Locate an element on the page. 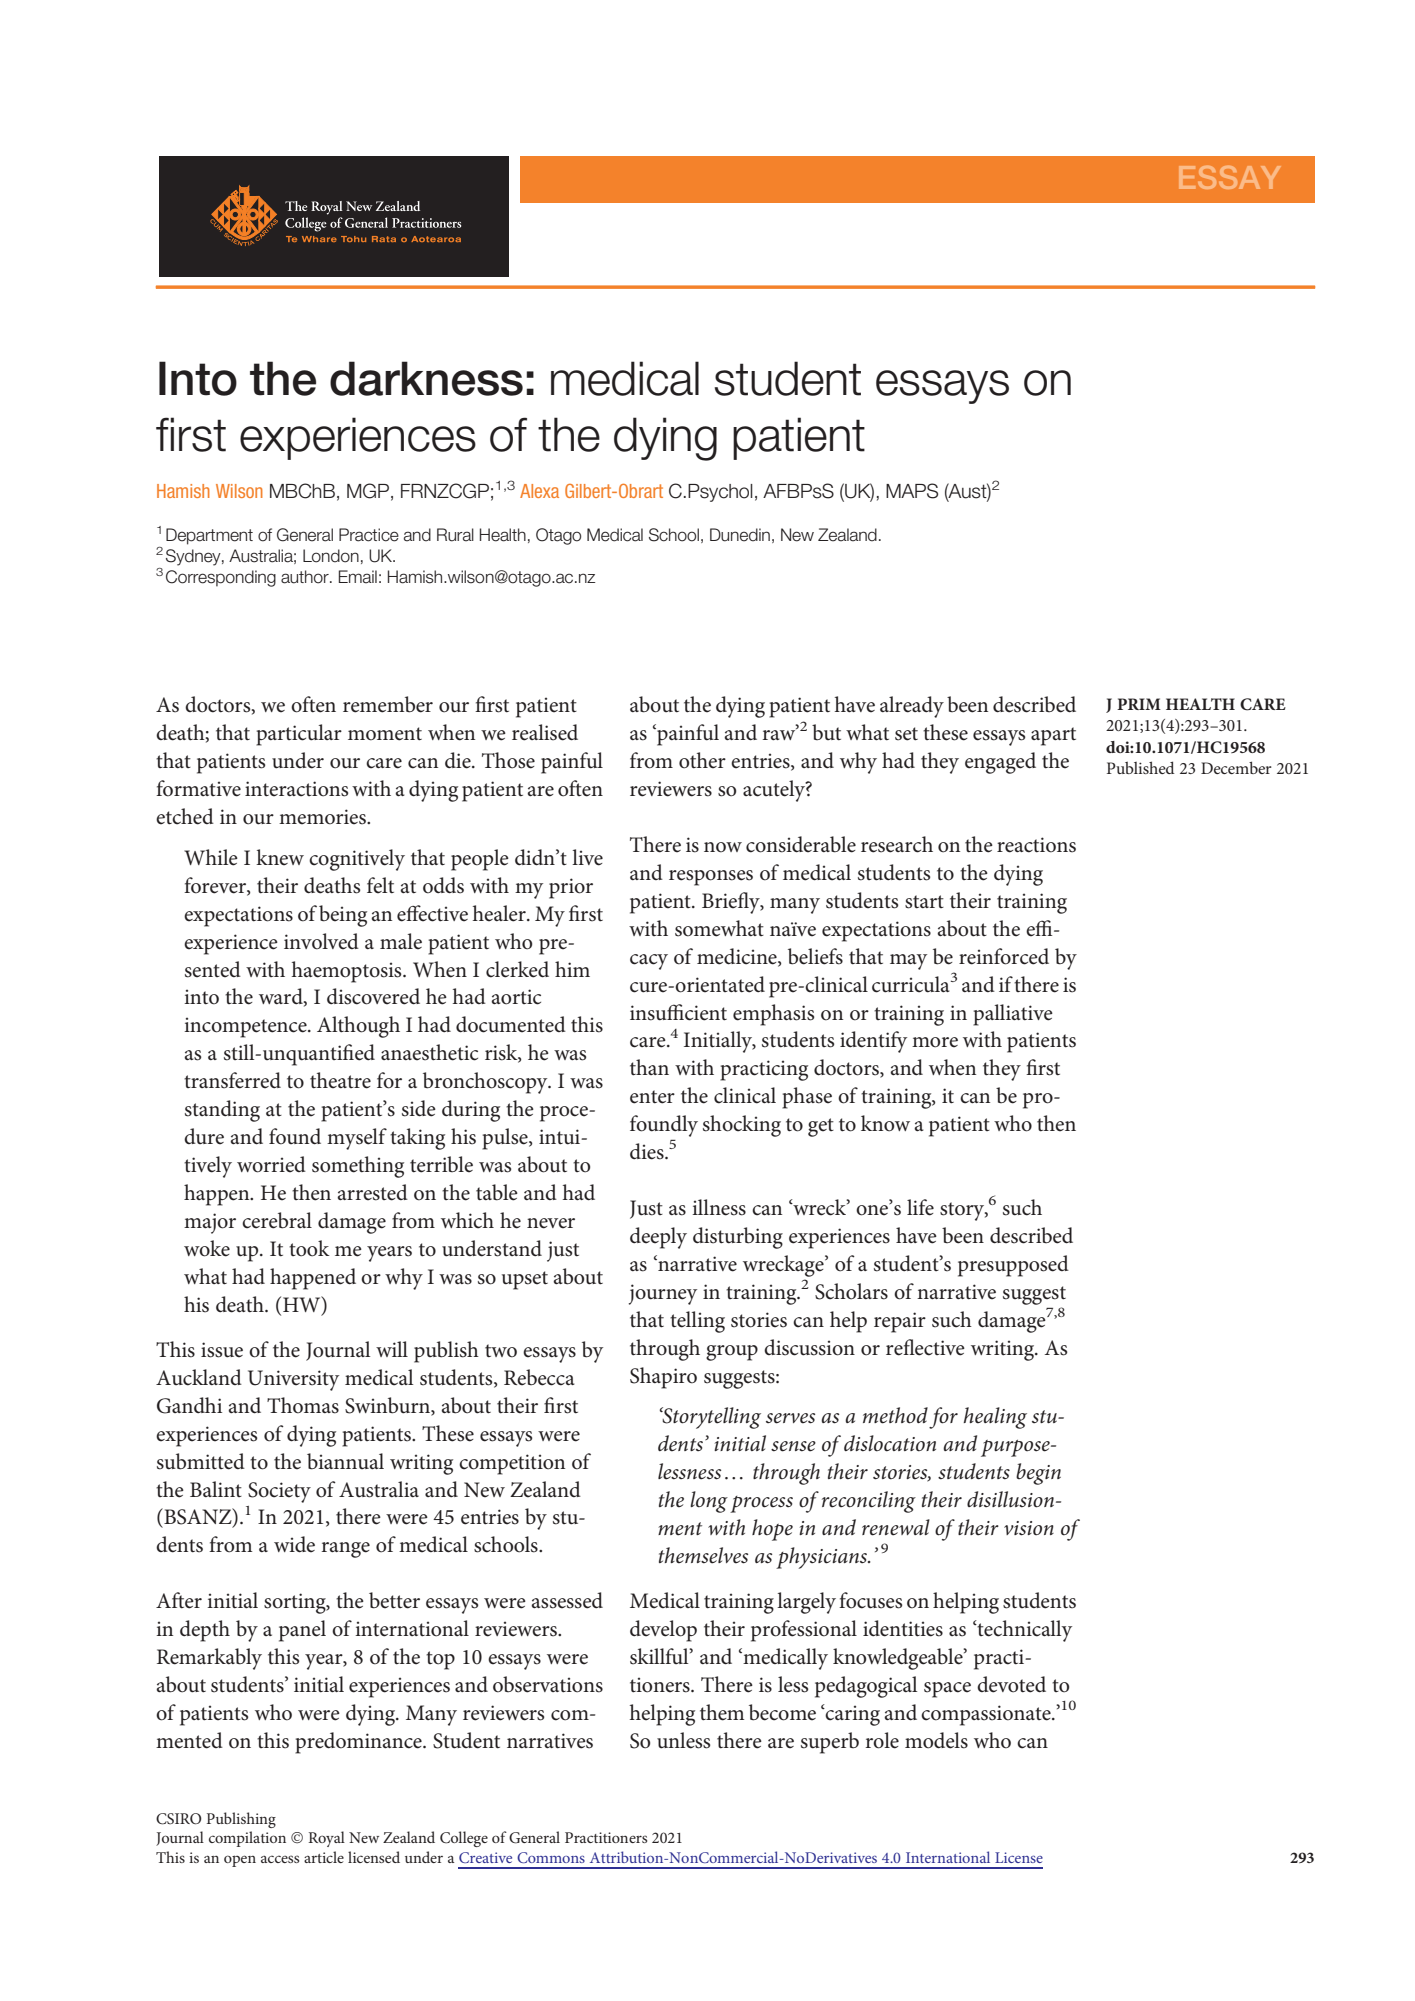 This image has width=1415, height=2001. knew is located at coordinates (280, 857).
